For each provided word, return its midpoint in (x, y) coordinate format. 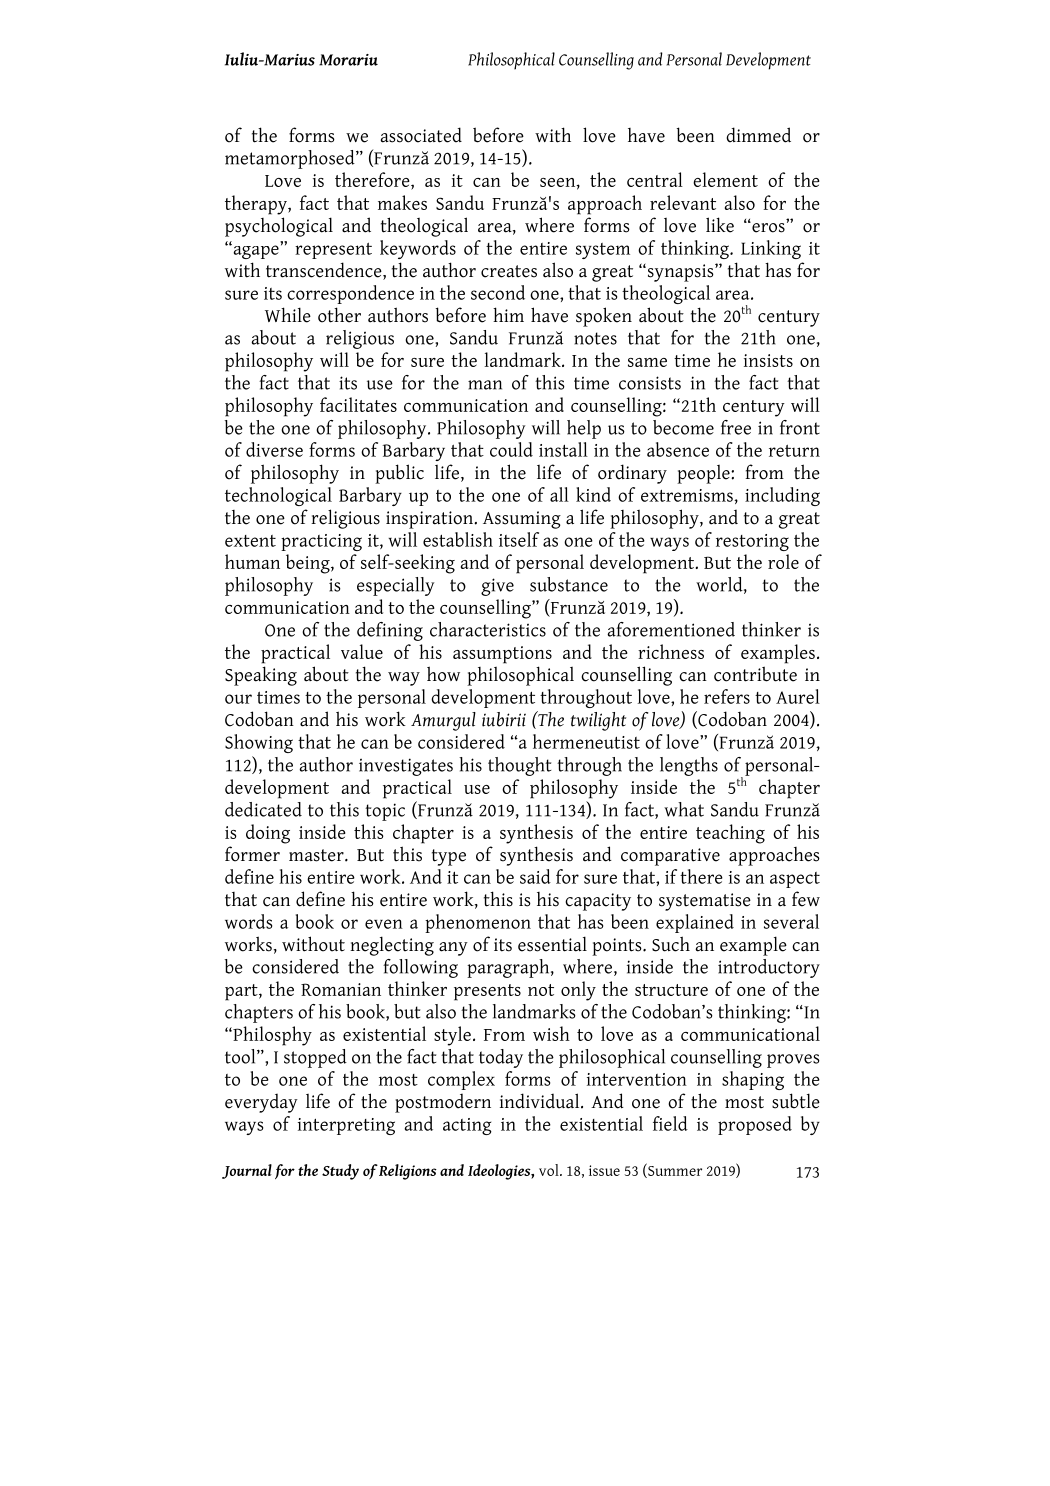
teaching (730, 834)
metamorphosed (291, 159)
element (725, 179)
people (704, 474)
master (317, 855)
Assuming (522, 520)
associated (421, 135)
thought (519, 766)
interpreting (346, 1126)
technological (278, 496)
